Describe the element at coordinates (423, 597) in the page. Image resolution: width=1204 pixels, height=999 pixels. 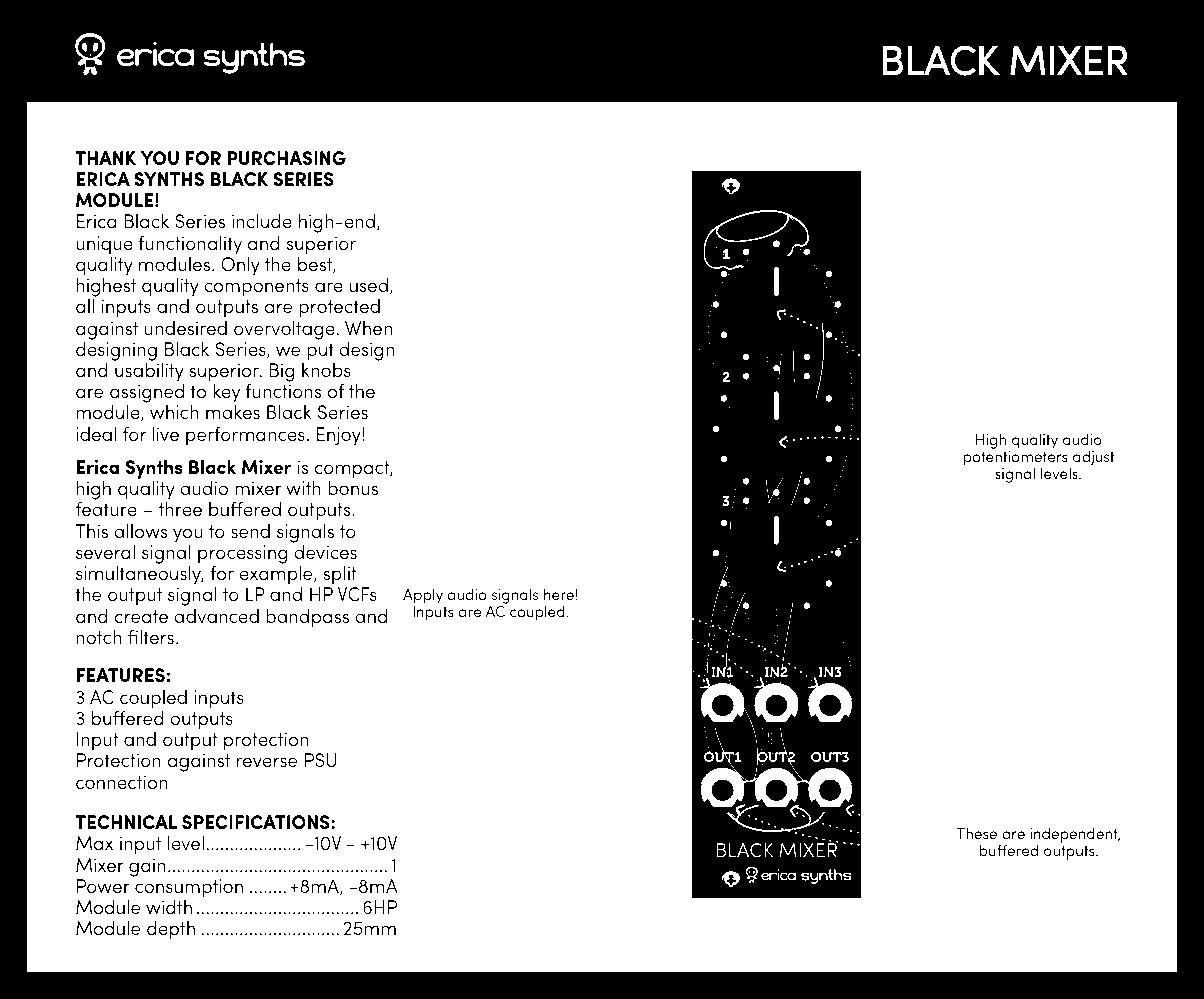
I see `Apply` at that location.
